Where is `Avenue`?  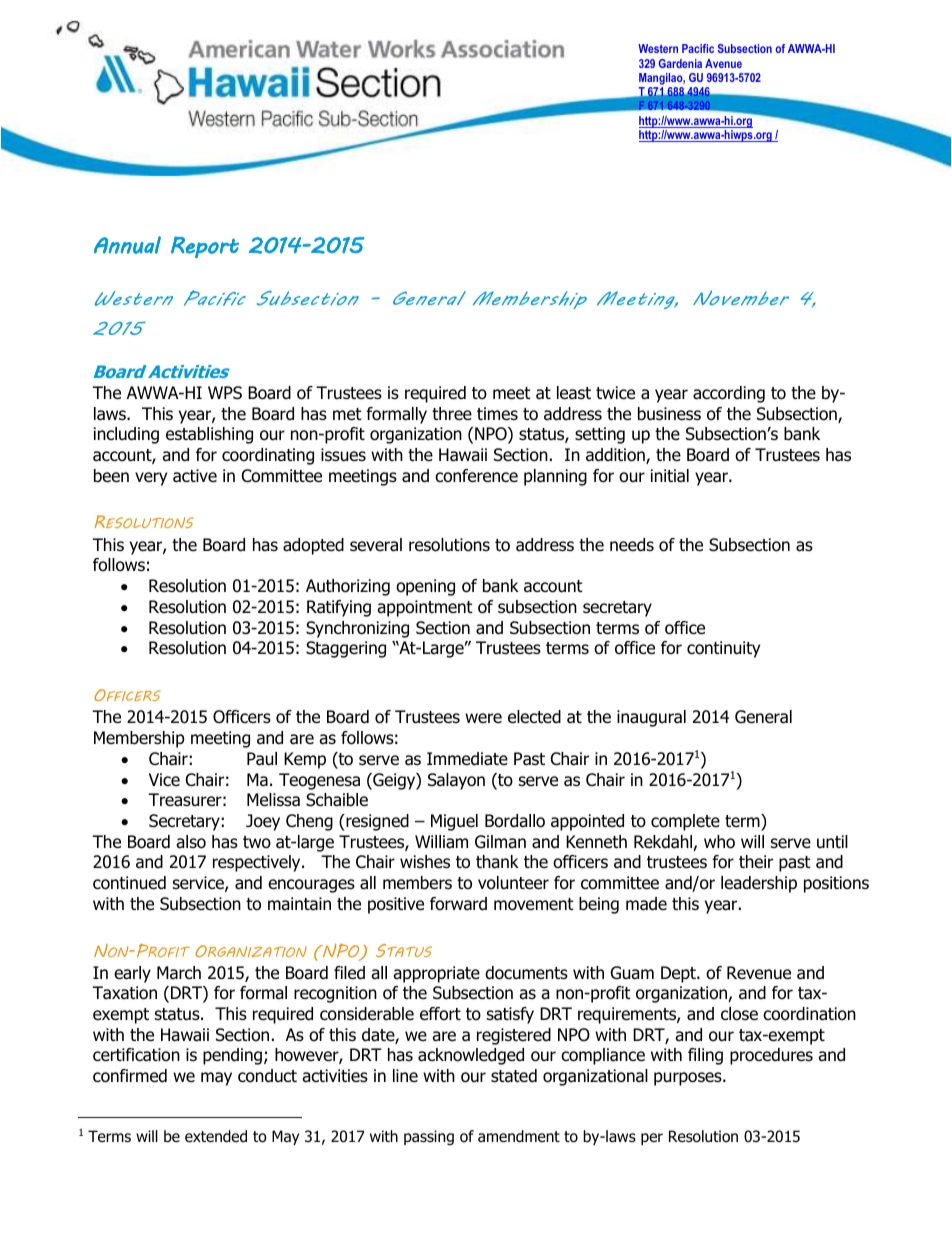
Avenue is located at coordinates (723, 63).
